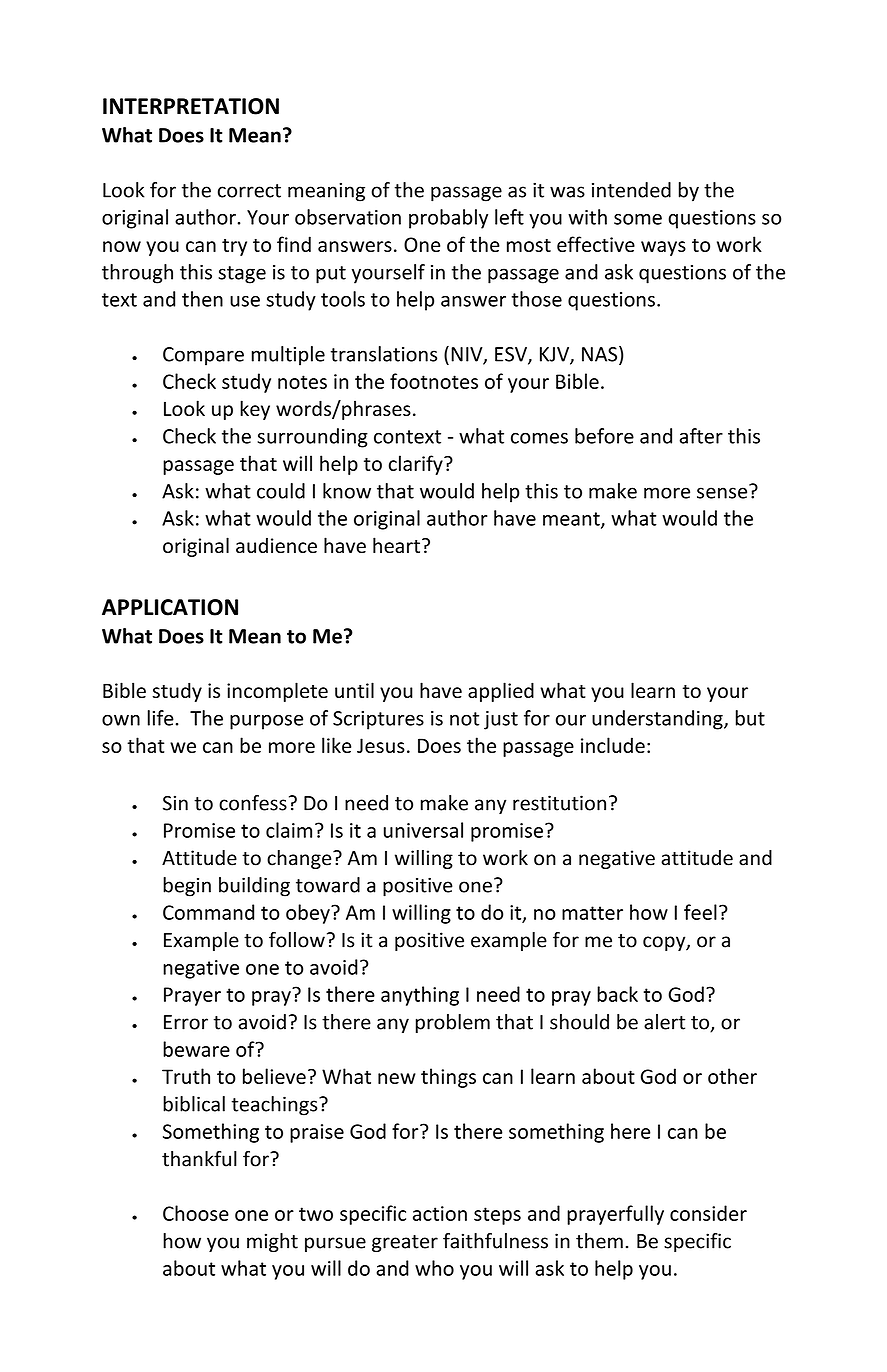 Image resolution: width=887 pixels, height=1372 pixels. Describe the element at coordinates (448, 219) in the image. I see `probably` at that location.
